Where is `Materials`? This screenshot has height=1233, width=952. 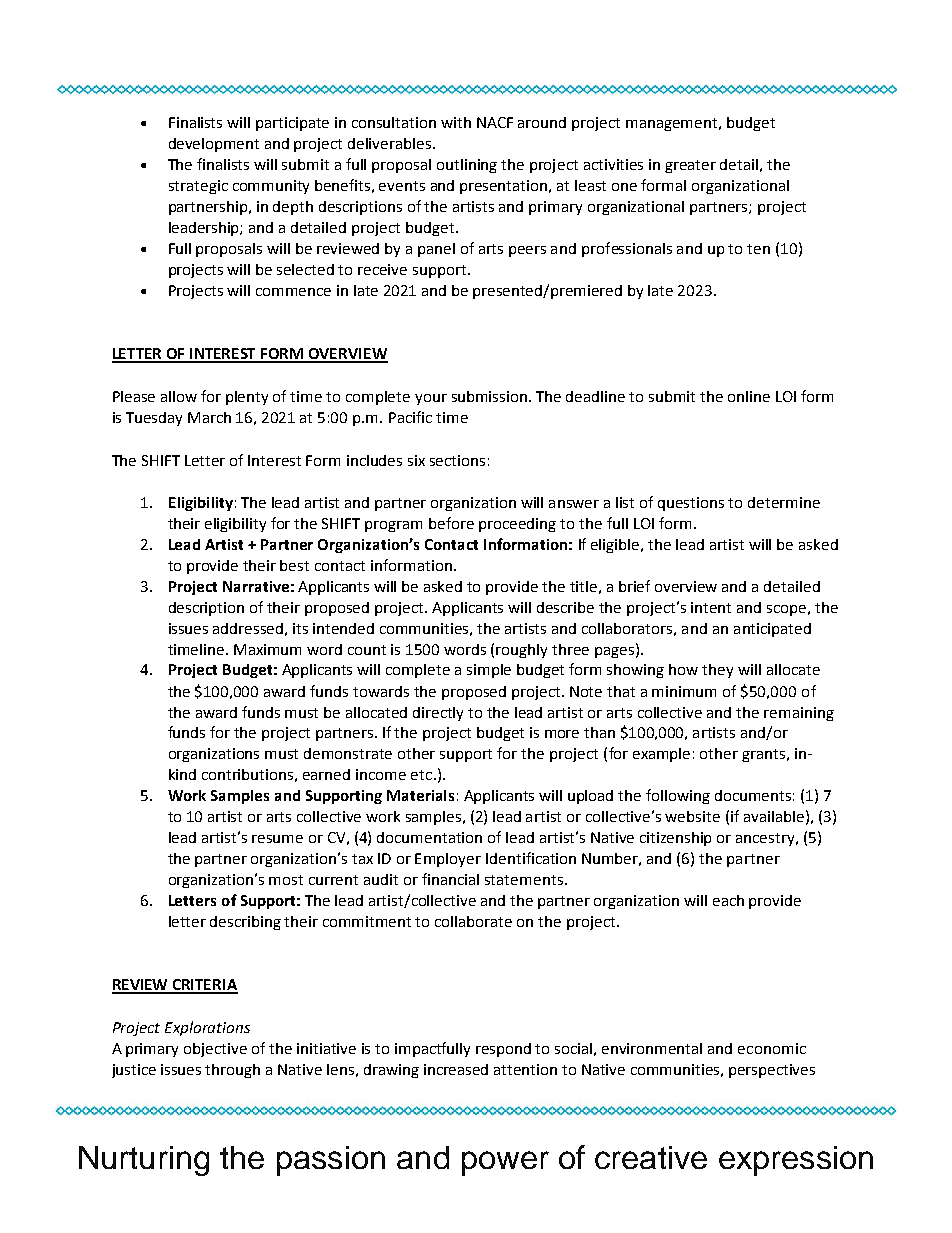 Materials is located at coordinates (420, 795).
